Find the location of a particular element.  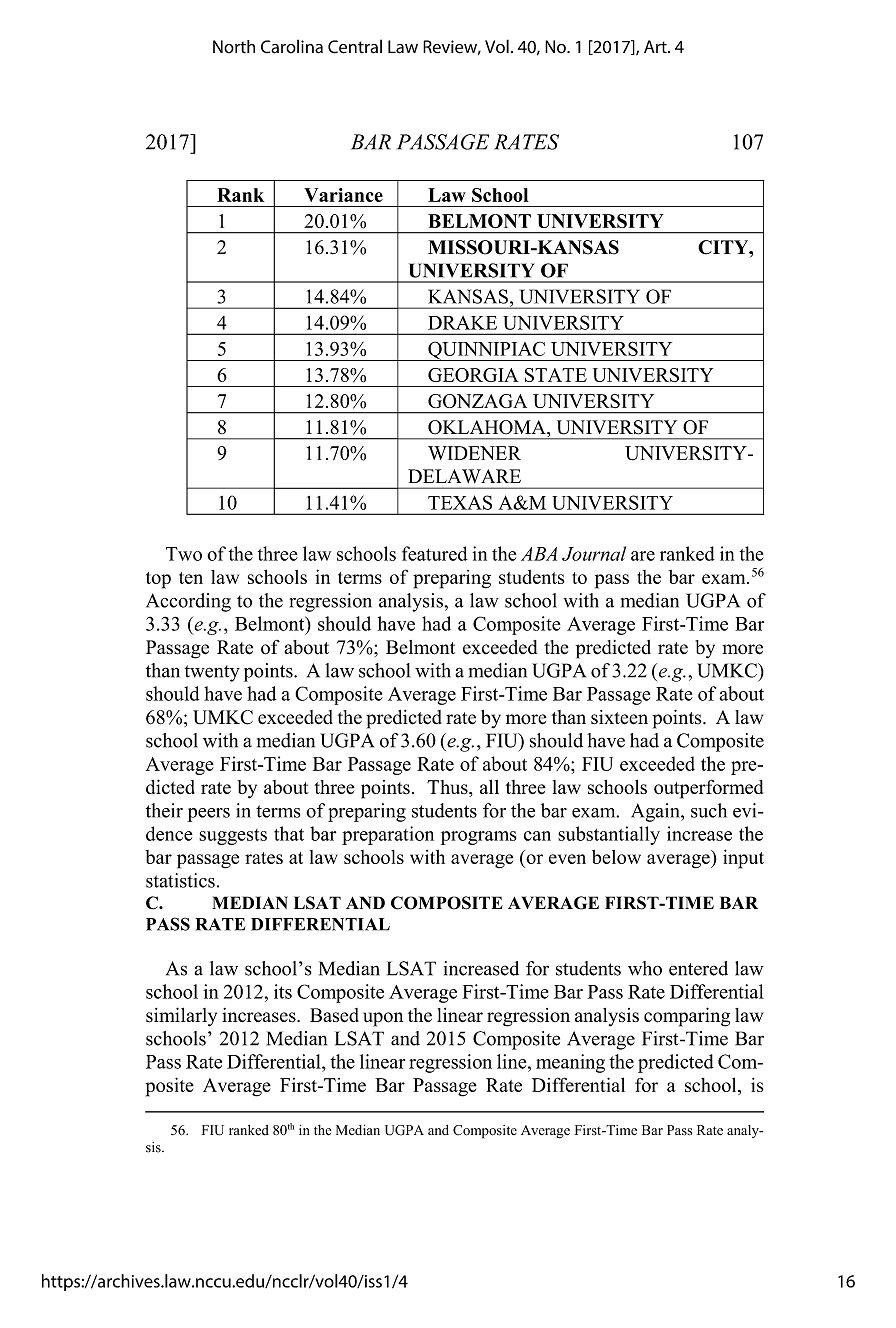

North is located at coordinates (234, 47).
